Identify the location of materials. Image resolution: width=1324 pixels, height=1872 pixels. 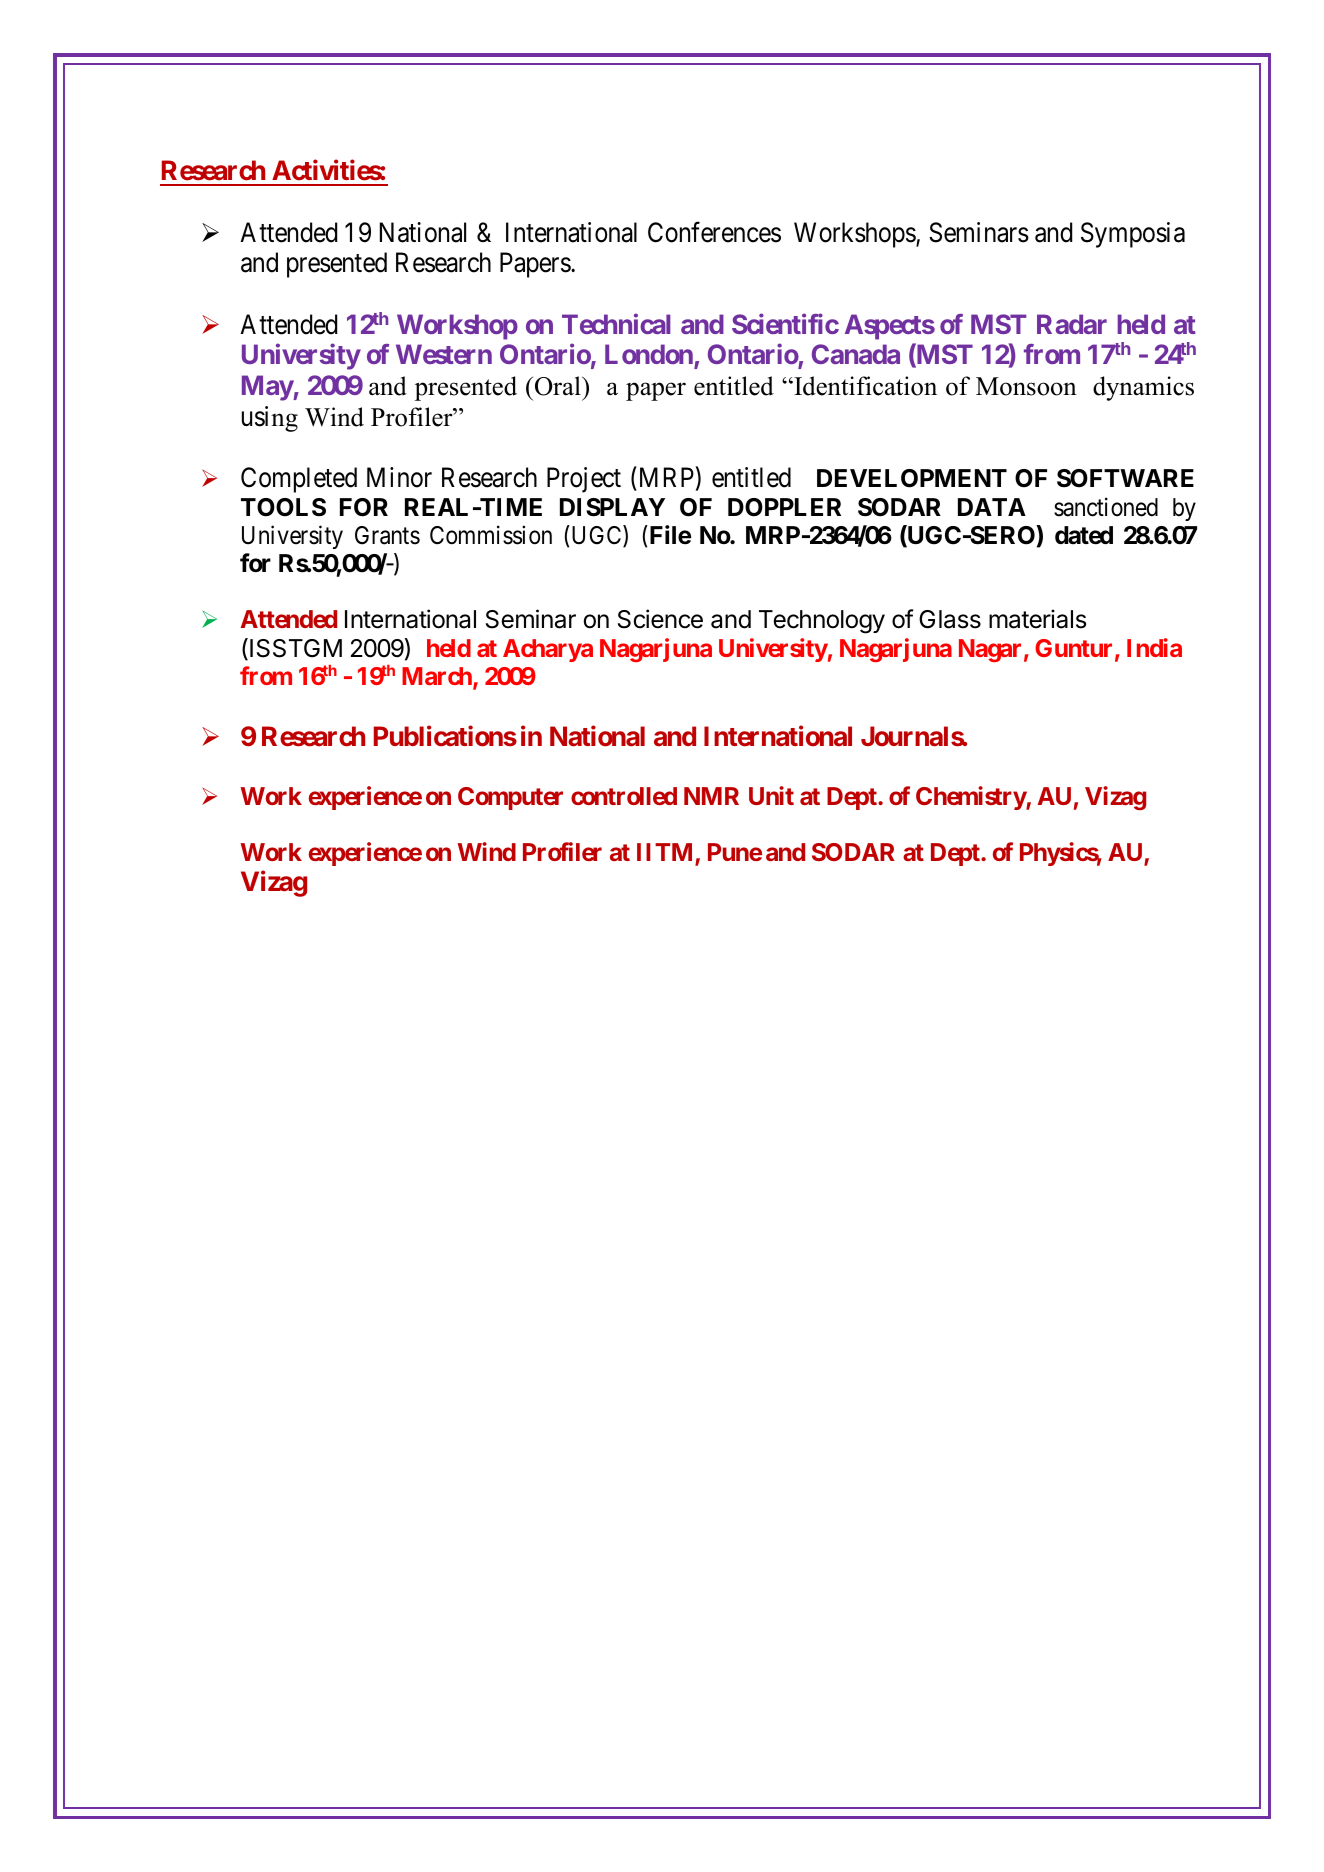
(1037, 619).
